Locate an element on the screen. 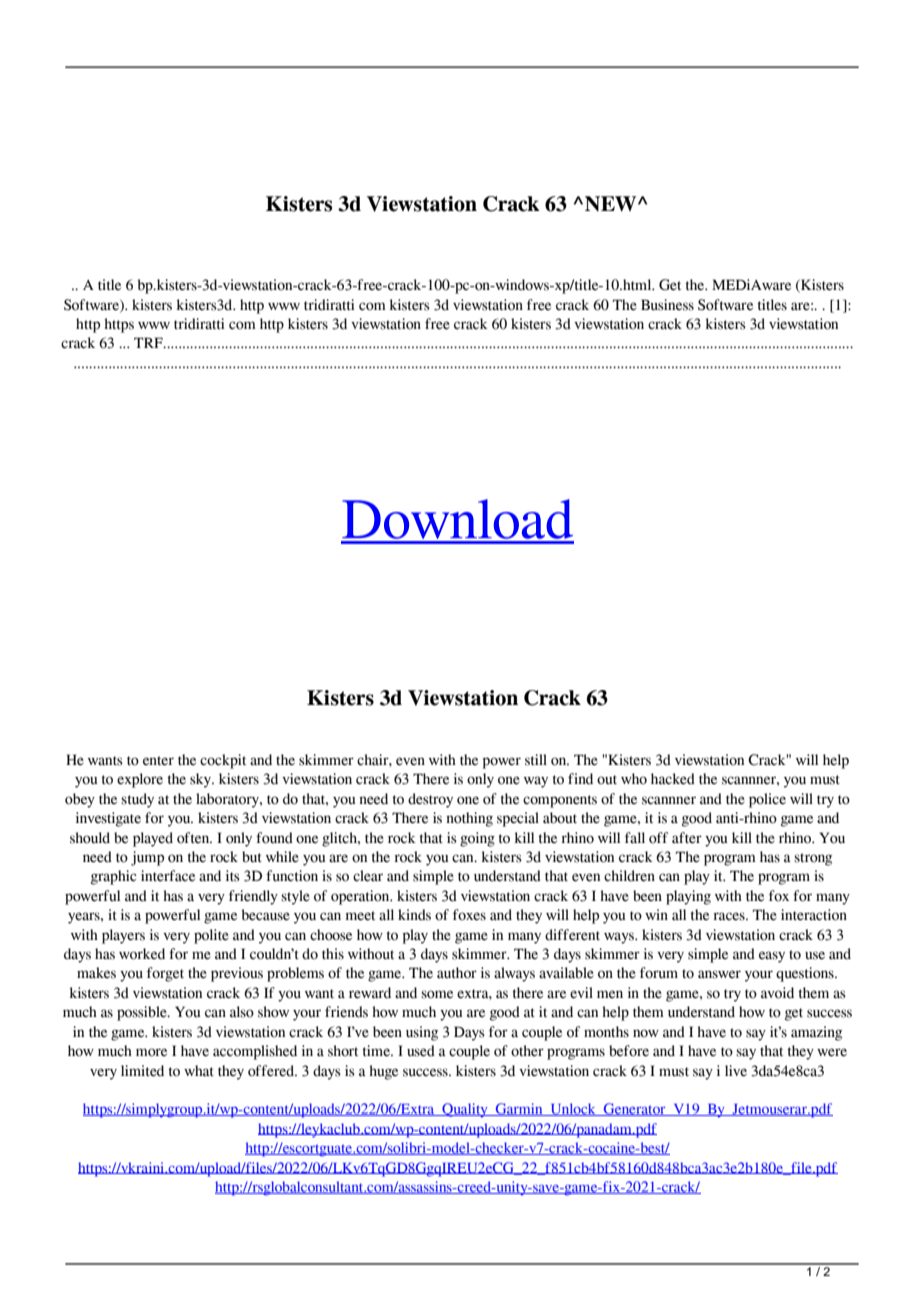  Business is located at coordinates (667, 305).
